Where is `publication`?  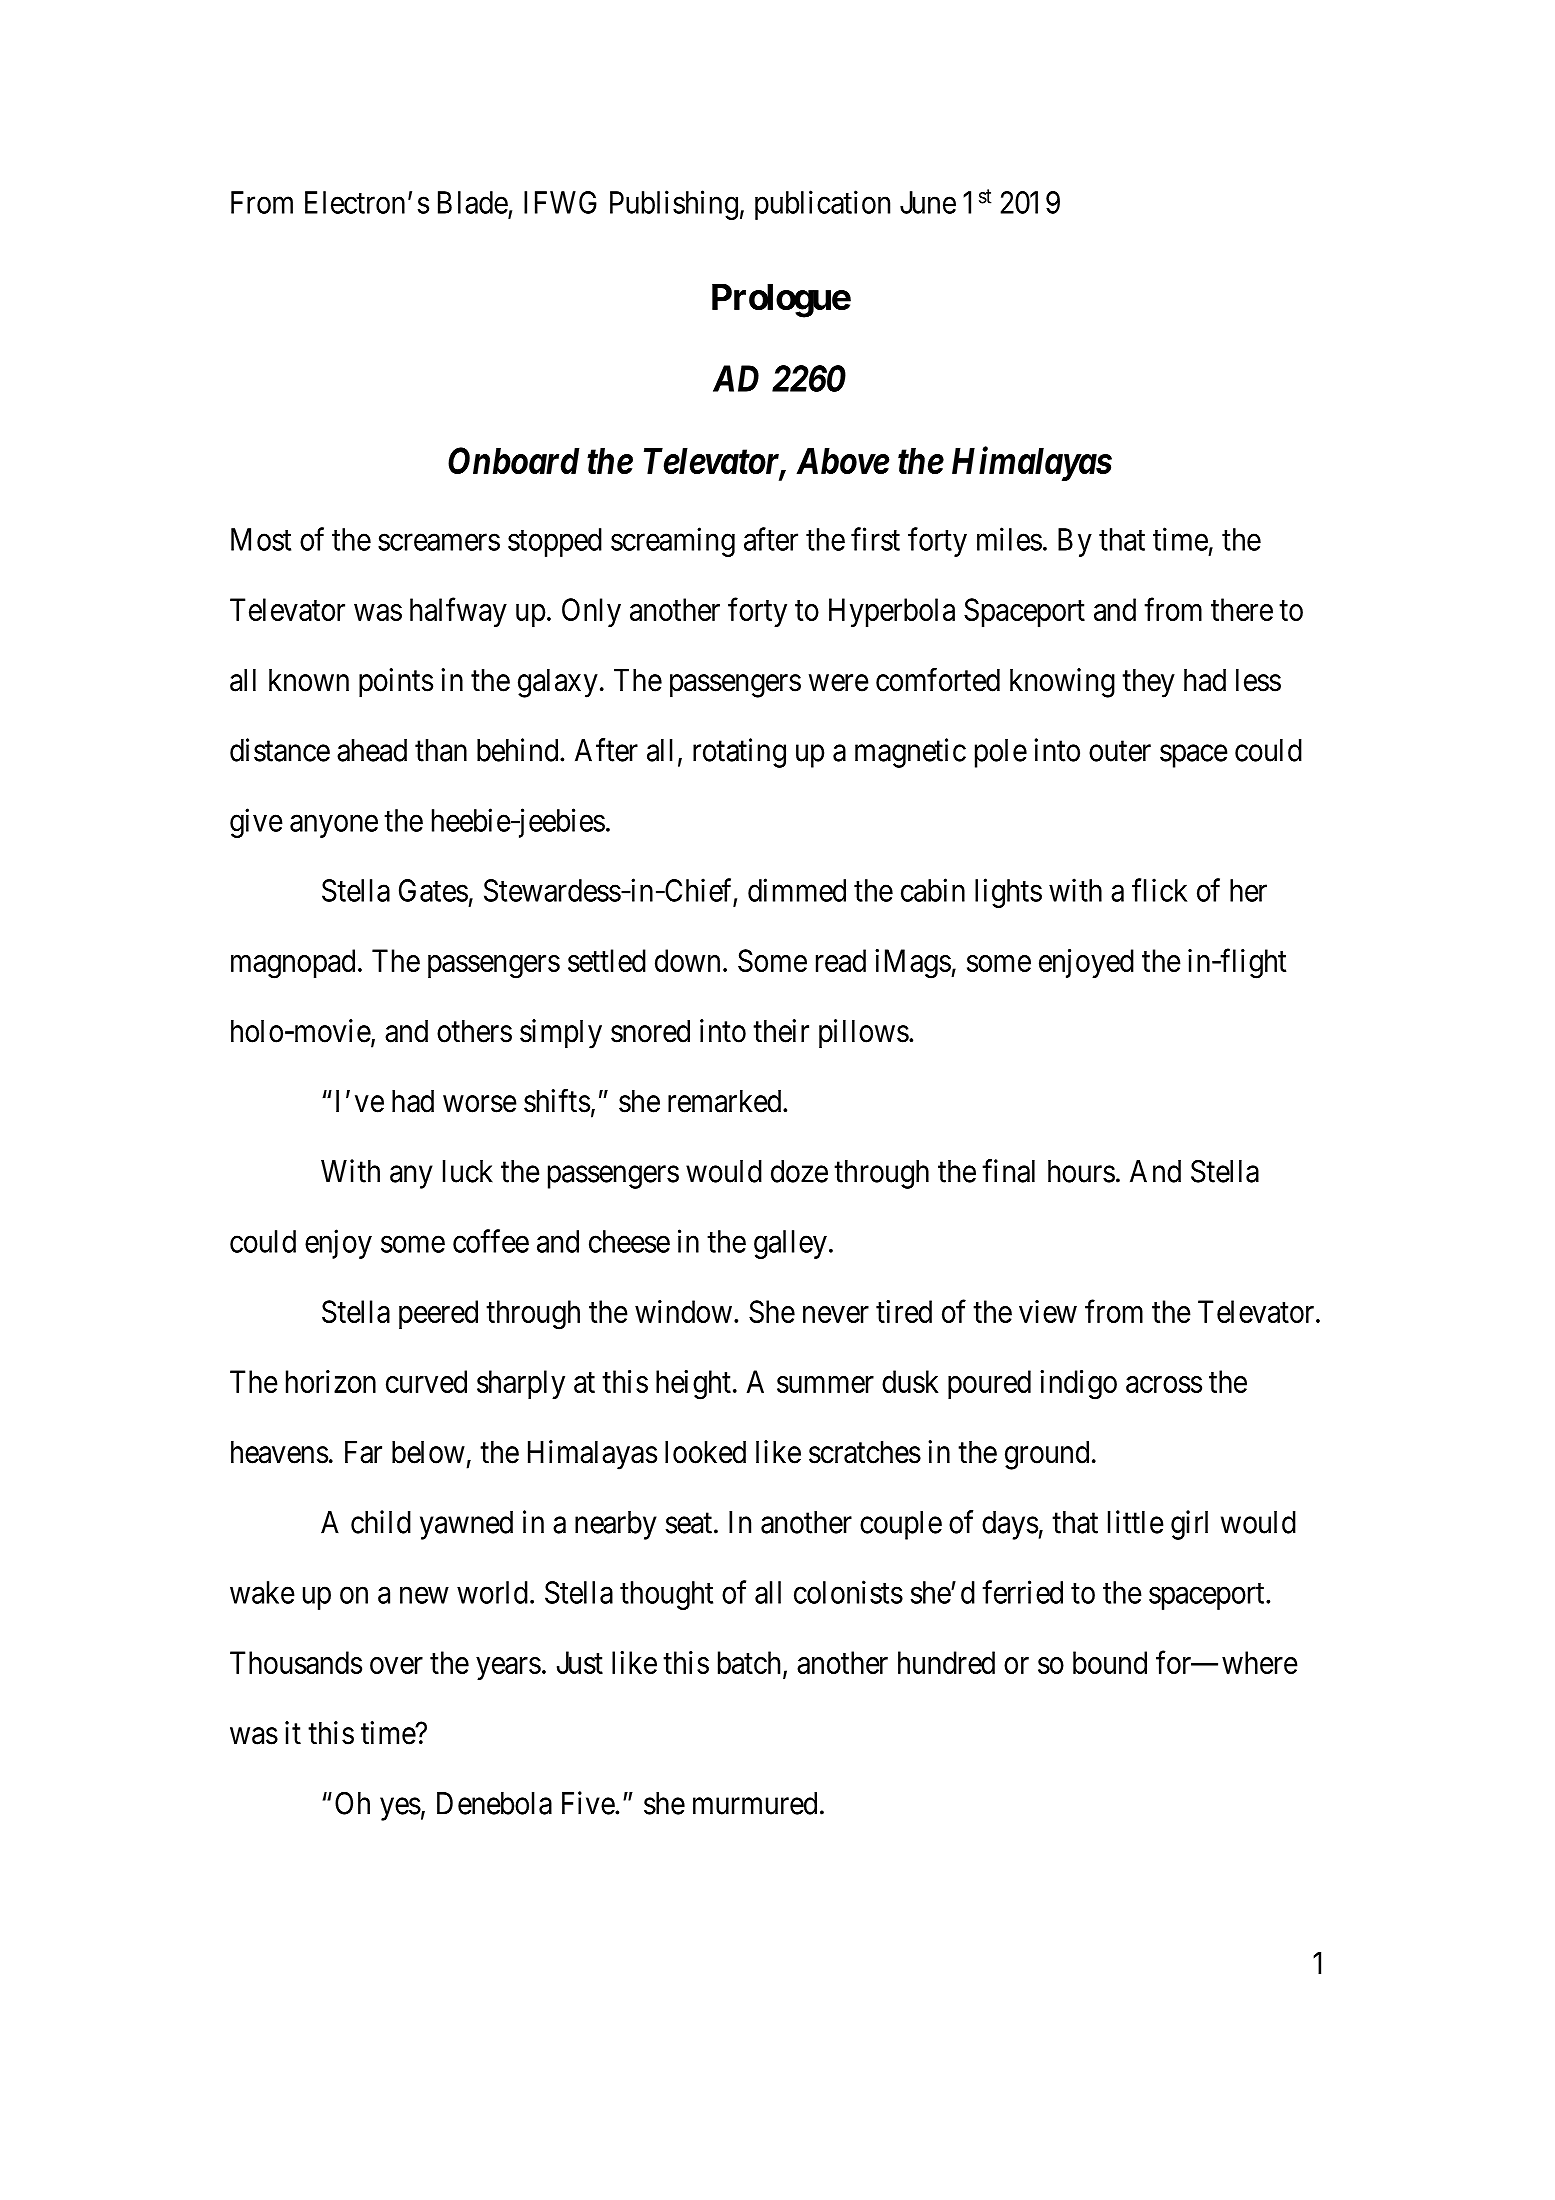 publication is located at coordinates (822, 205).
